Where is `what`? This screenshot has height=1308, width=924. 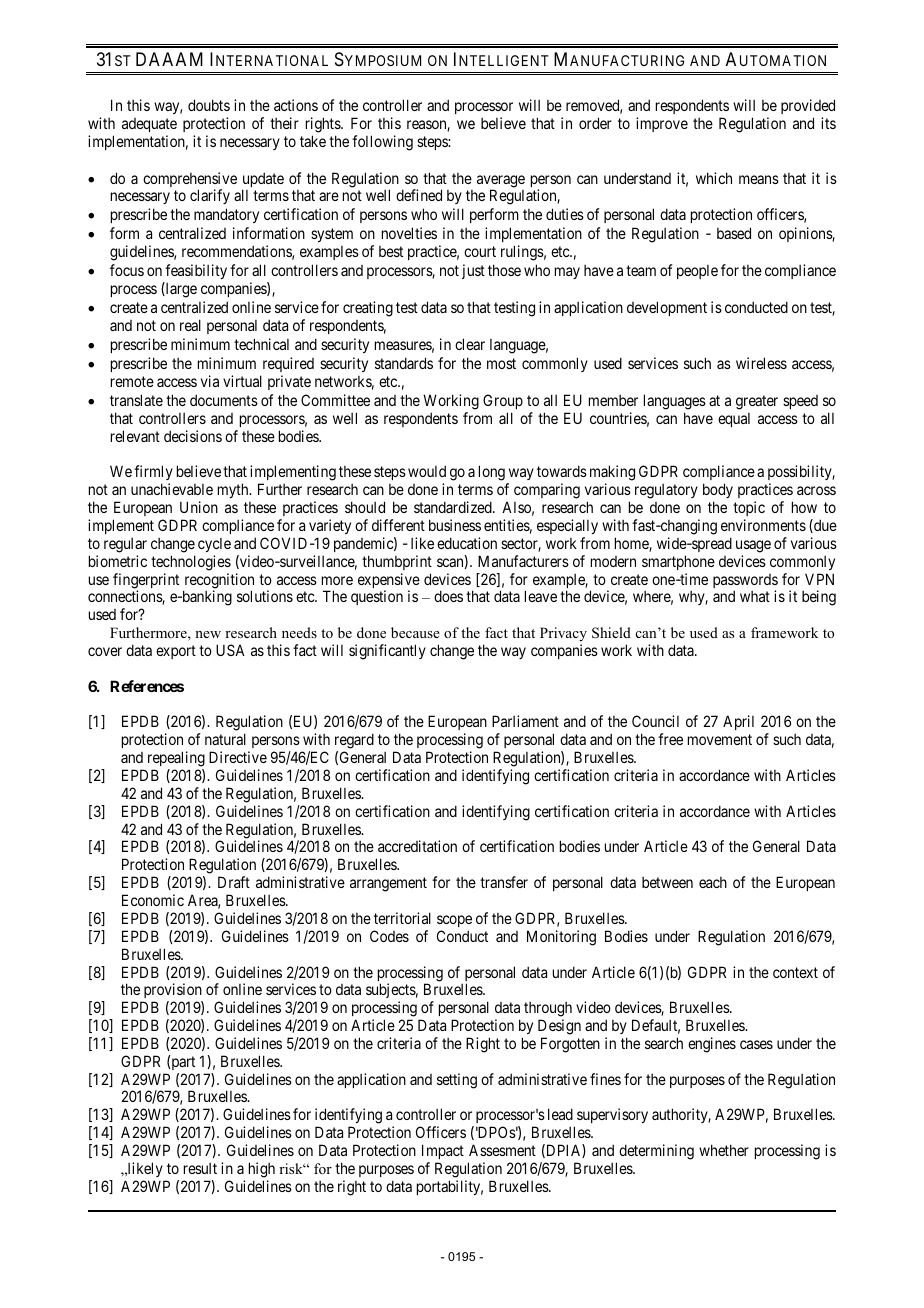
what is located at coordinates (755, 596).
